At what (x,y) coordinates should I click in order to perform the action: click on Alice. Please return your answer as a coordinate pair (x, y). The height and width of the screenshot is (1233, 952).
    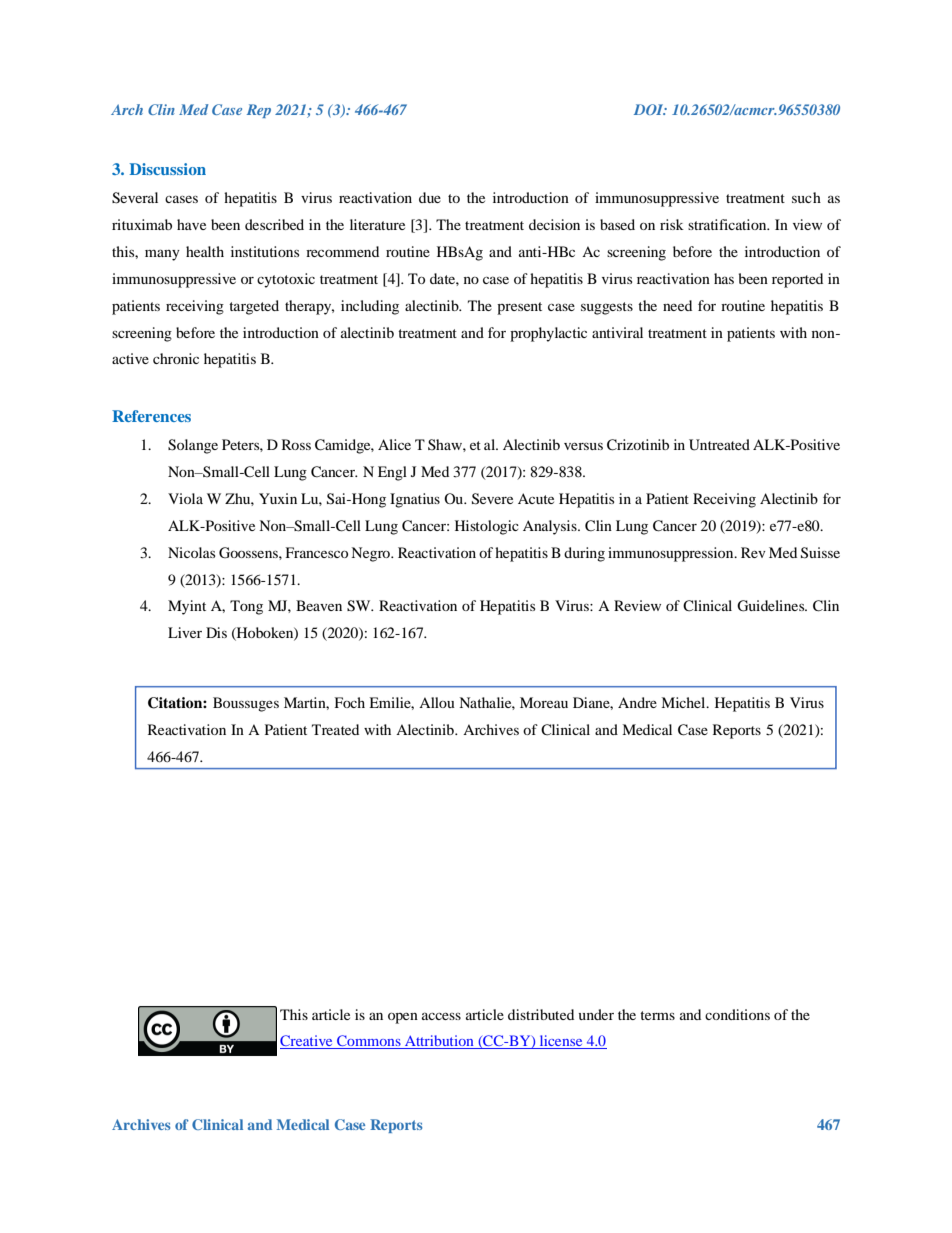
    Looking at the image, I should click on (394, 444).
